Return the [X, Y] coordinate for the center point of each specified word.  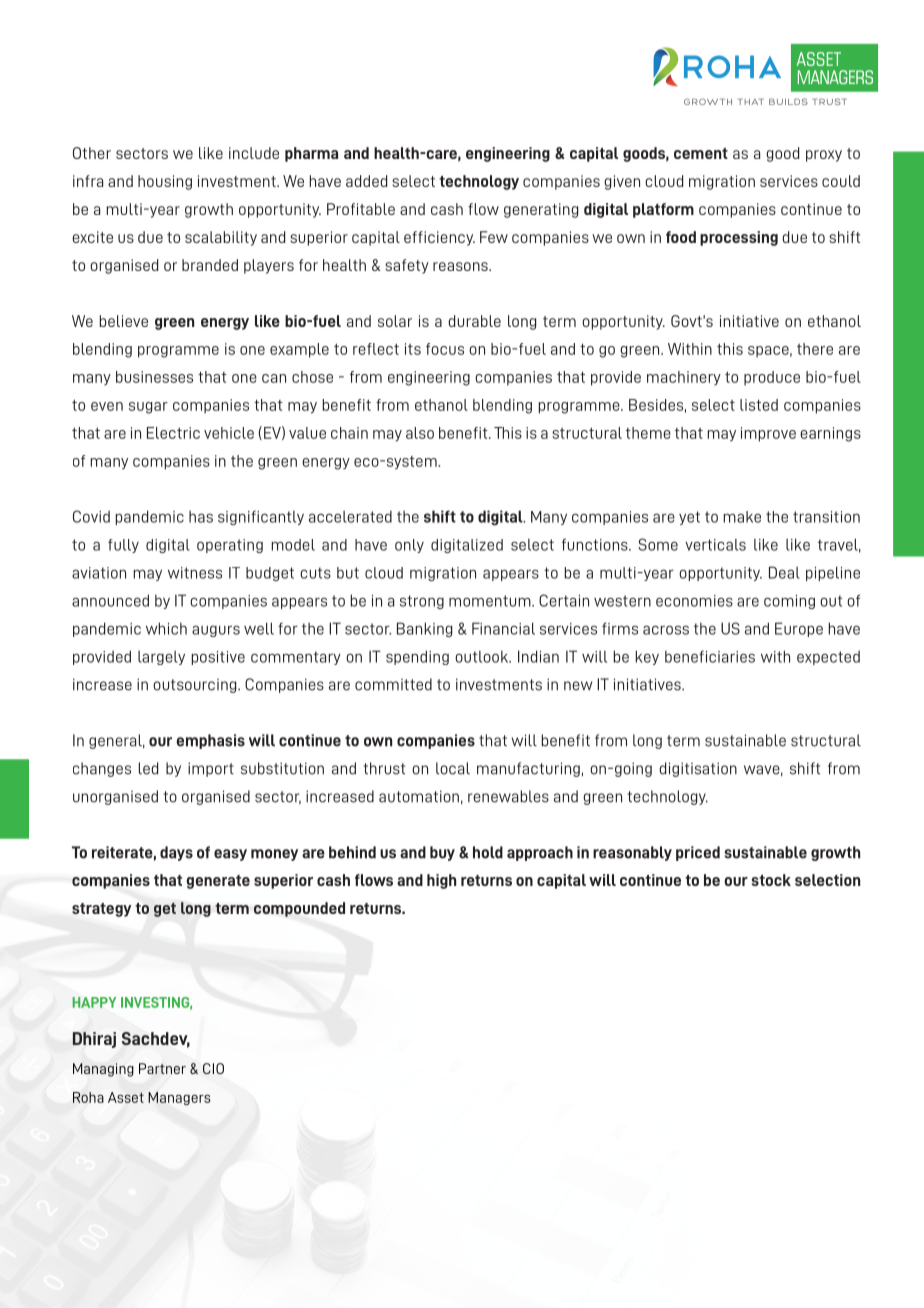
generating [541, 210]
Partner [162, 1068]
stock [771, 880]
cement [701, 153]
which [166, 628]
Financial [503, 628]
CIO [213, 1068]
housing [165, 182]
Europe [799, 629]
